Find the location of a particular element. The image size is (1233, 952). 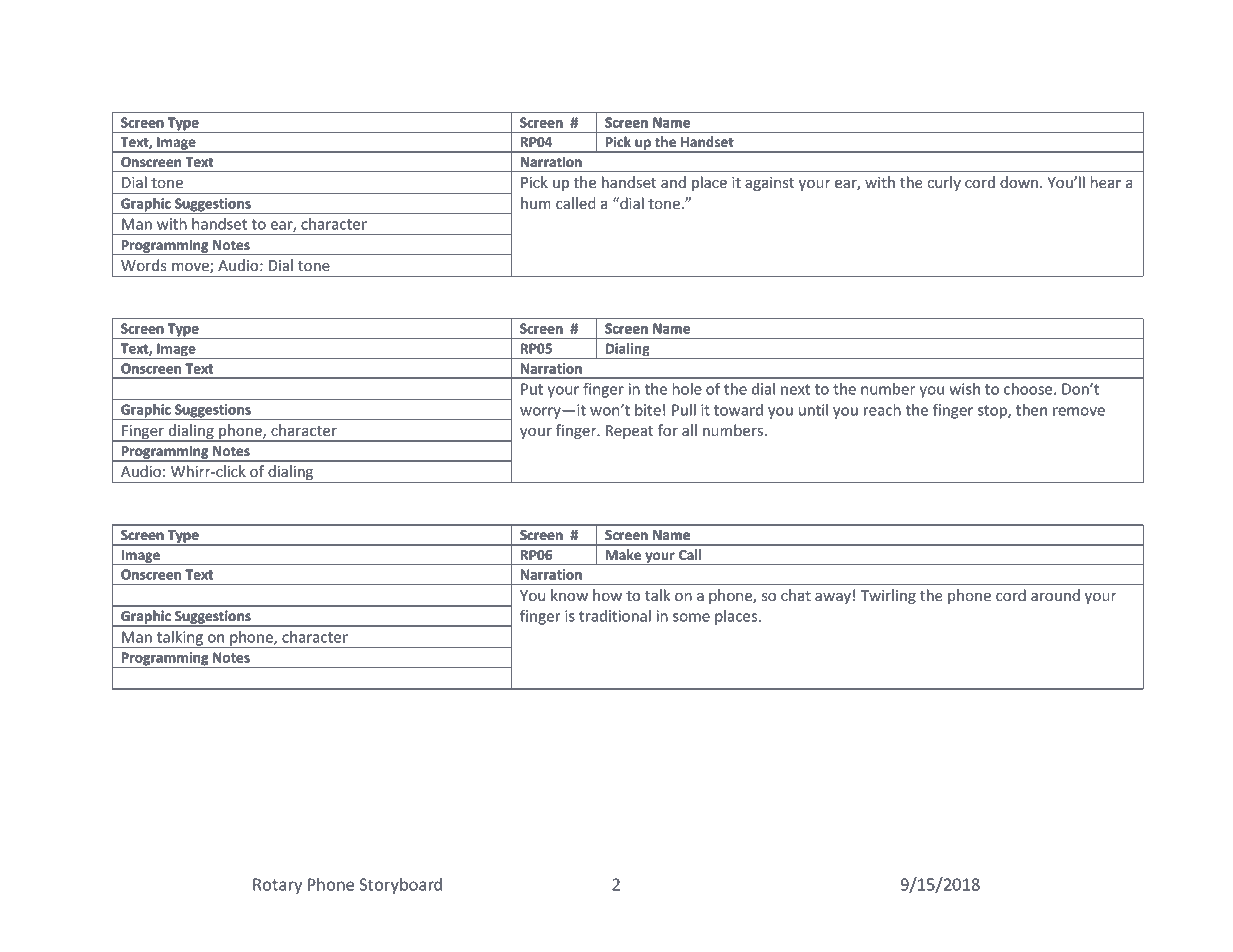

down is located at coordinates (1019, 182).
